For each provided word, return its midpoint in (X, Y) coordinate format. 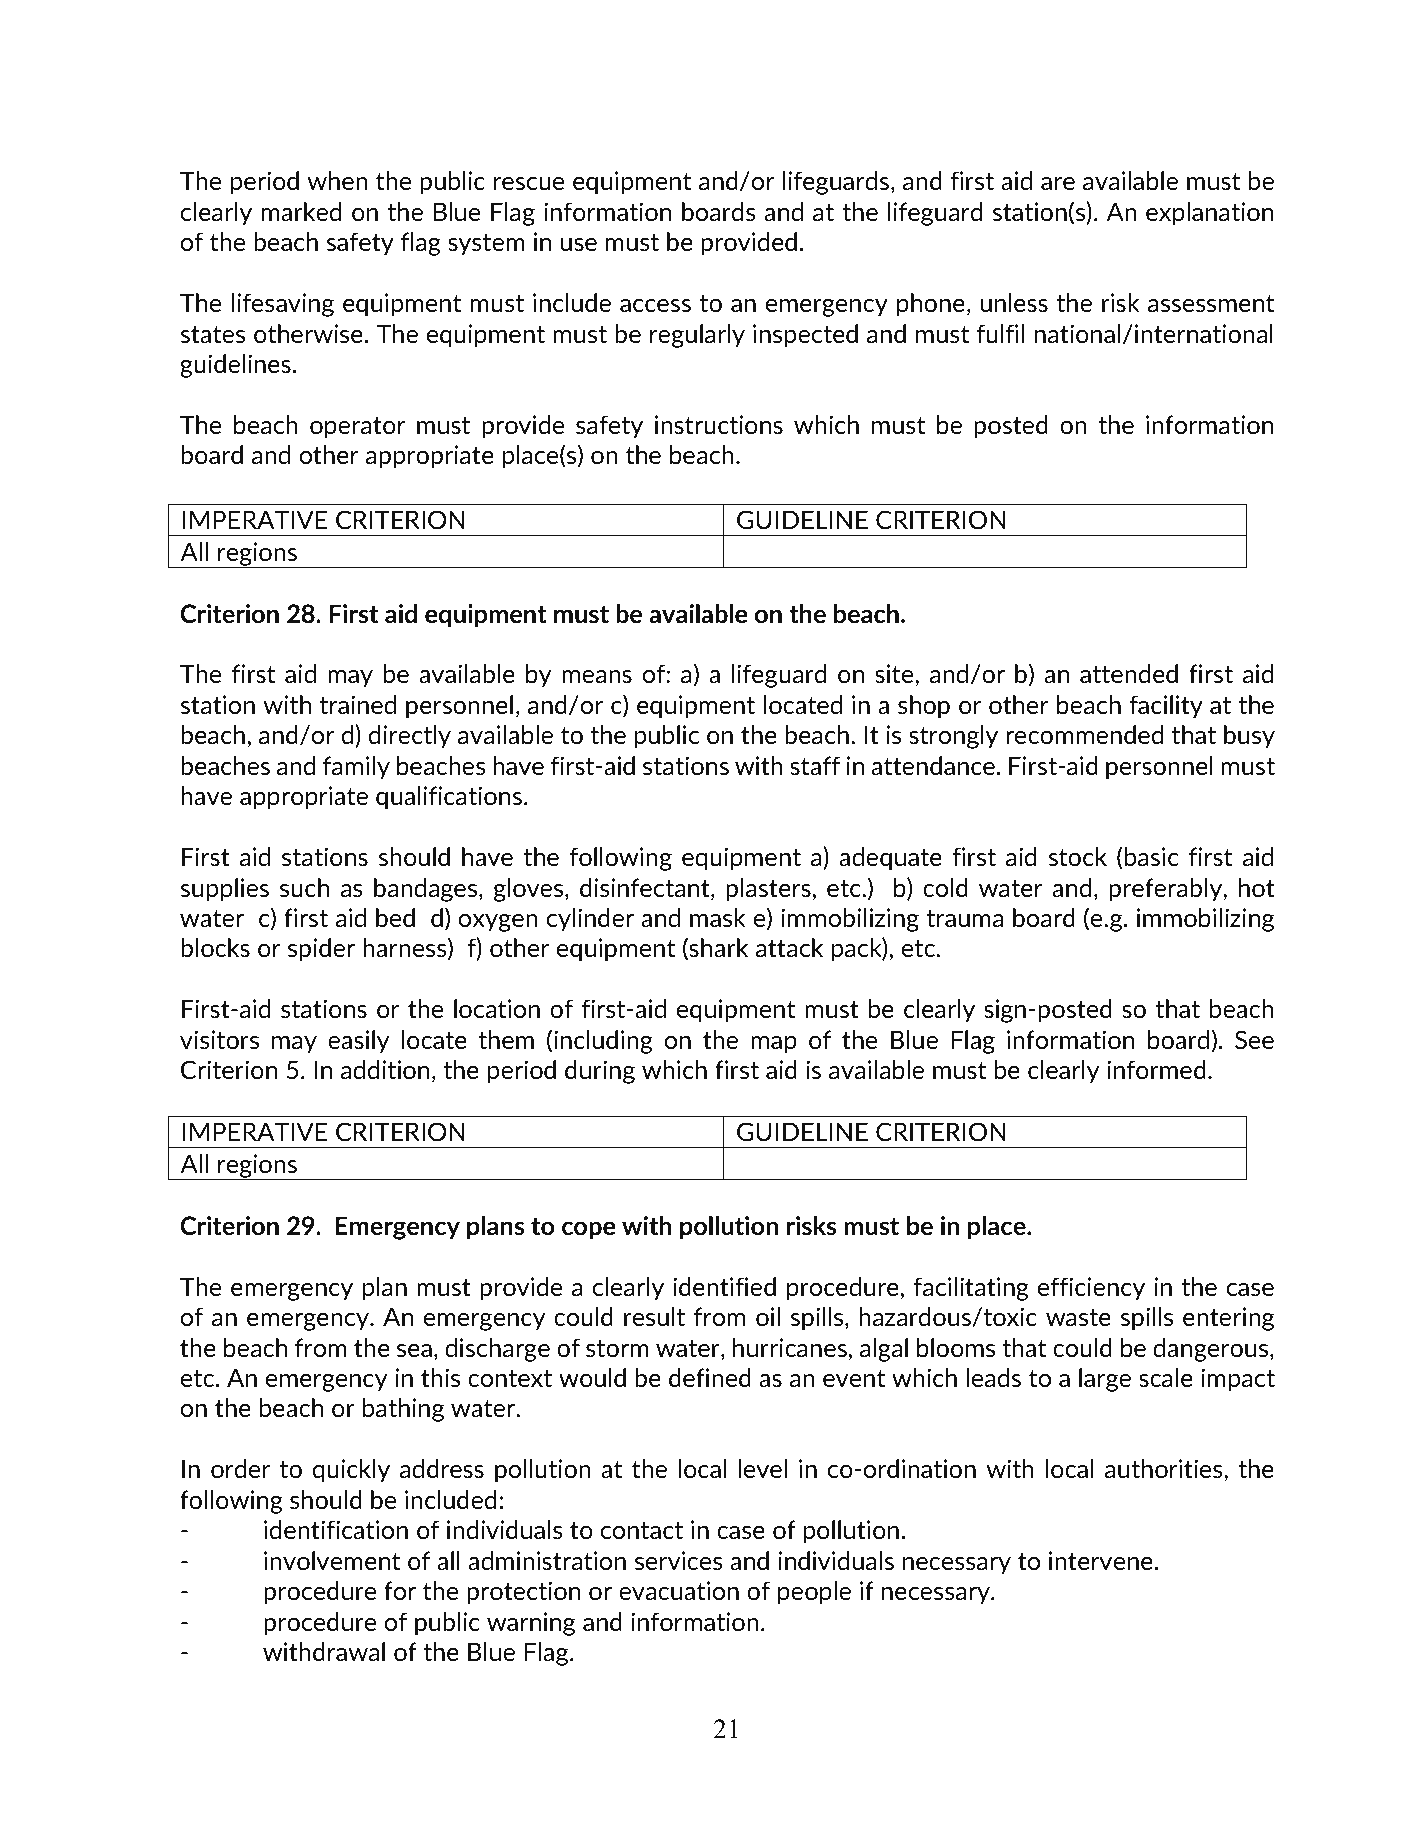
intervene (1101, 1560)
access (655, 305)
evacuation (679, 1590)
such (304, 887)
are (1058, 183)
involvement (332, 1560)
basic (1151, 856)
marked (301, 211)
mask (717, 917)
